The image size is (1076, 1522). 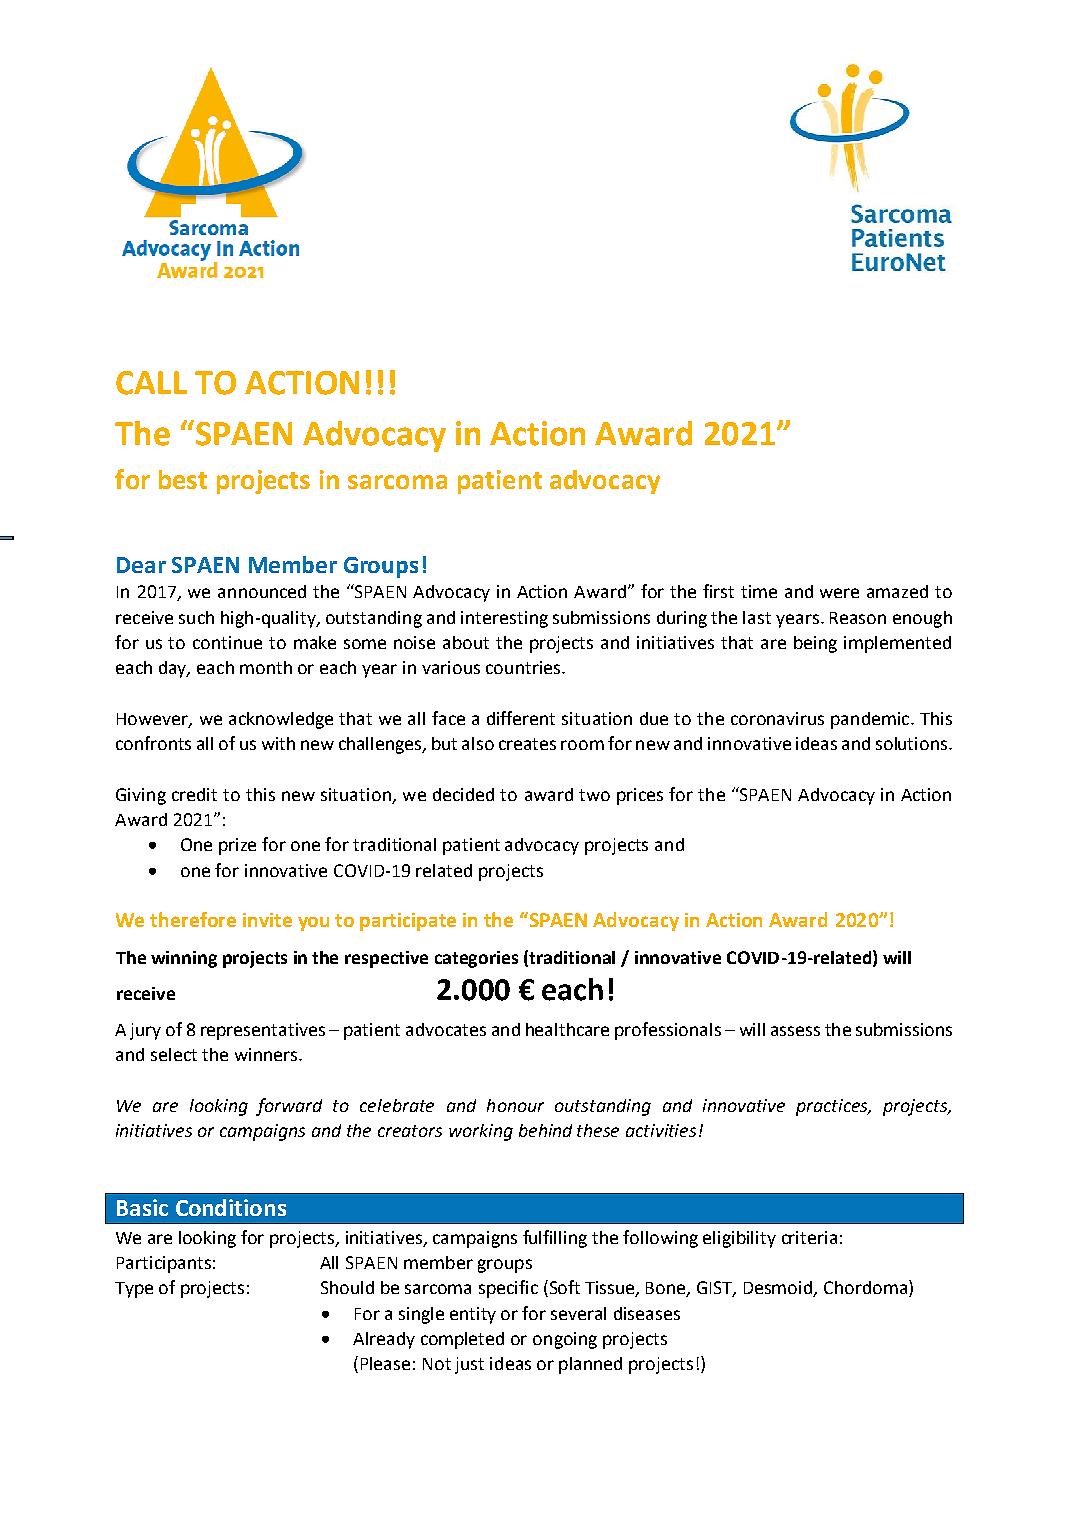 What do you see at coordinates (839, 593) in the screenshot?
I see `were` at bounding box center [839, 593].
